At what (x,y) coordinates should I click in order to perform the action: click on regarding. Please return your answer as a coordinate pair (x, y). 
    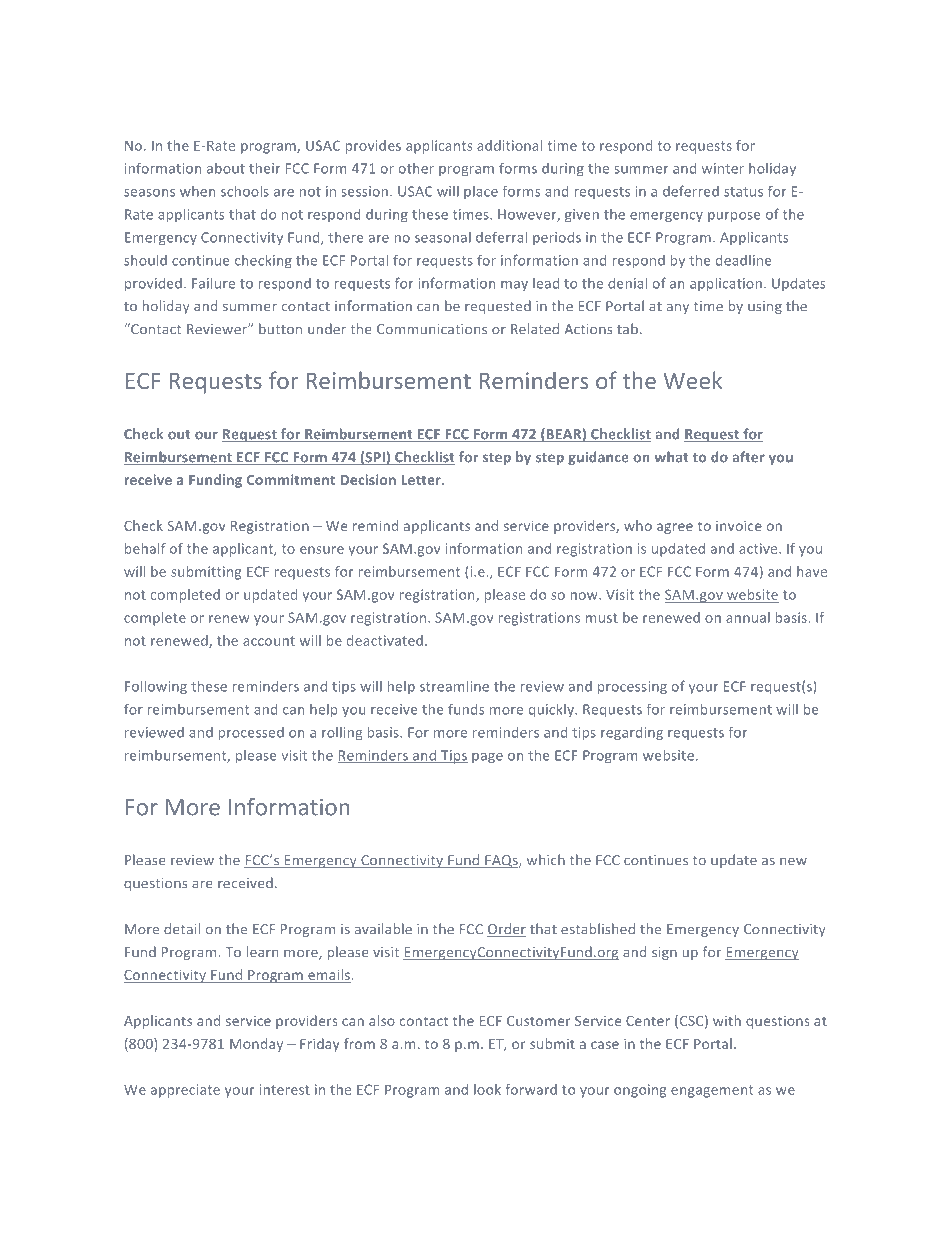
    Looking at the image, I should click on (632, 734).
